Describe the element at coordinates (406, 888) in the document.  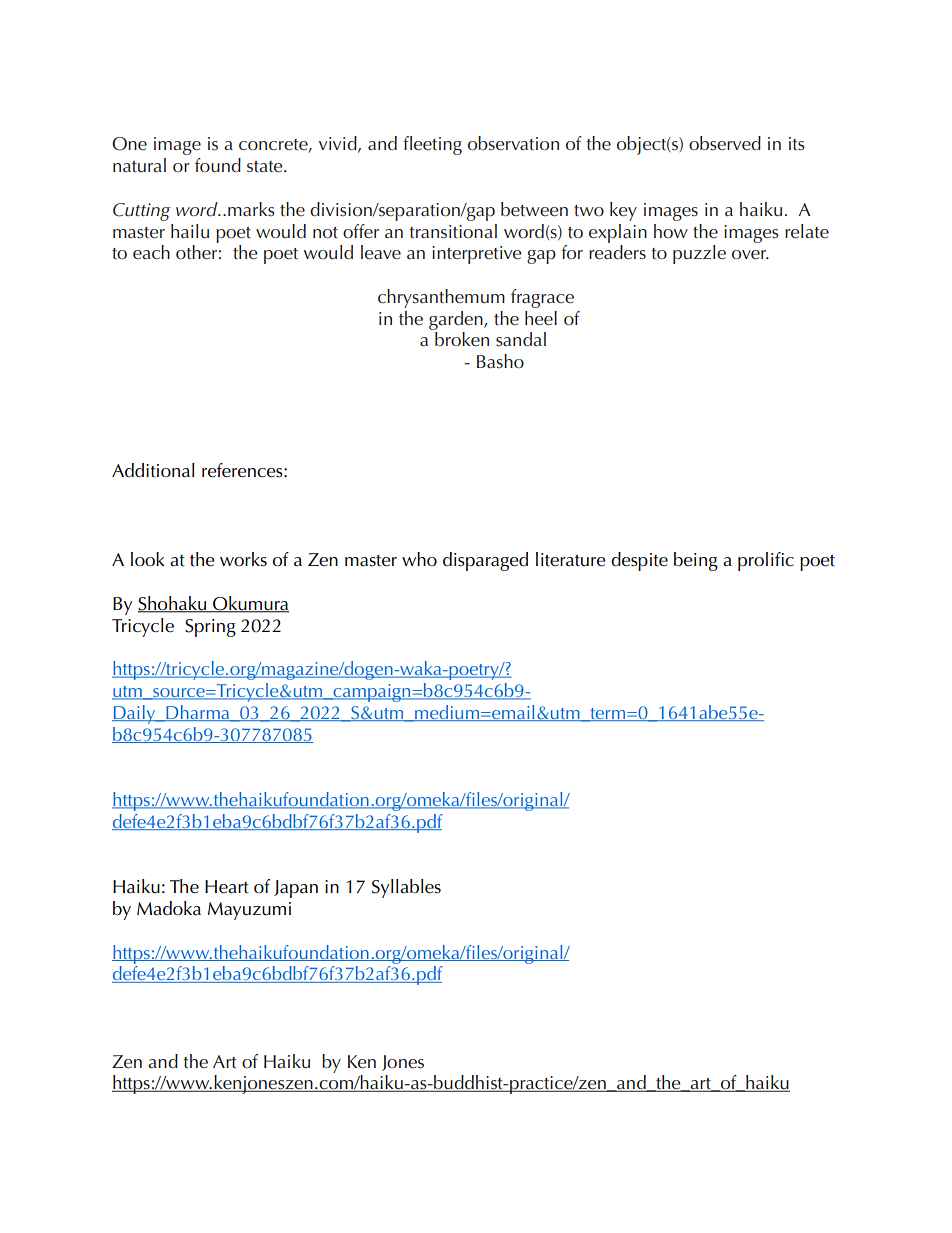
I see `Syllables` at that location.
